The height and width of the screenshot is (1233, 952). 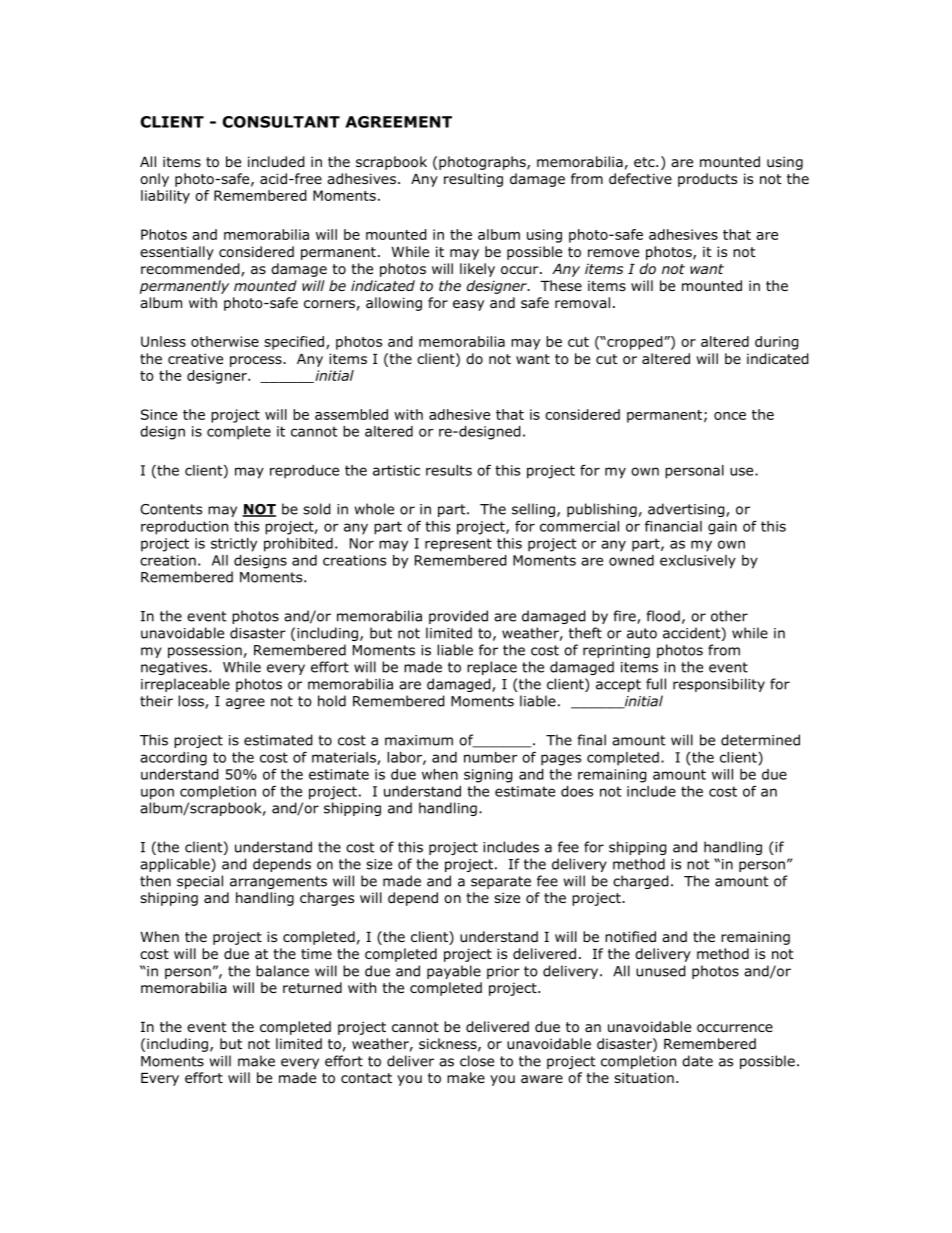 What do you see at coordinates (473, 180) in the screenshot?
I see `resulting` at bounding box center [473, 180].
